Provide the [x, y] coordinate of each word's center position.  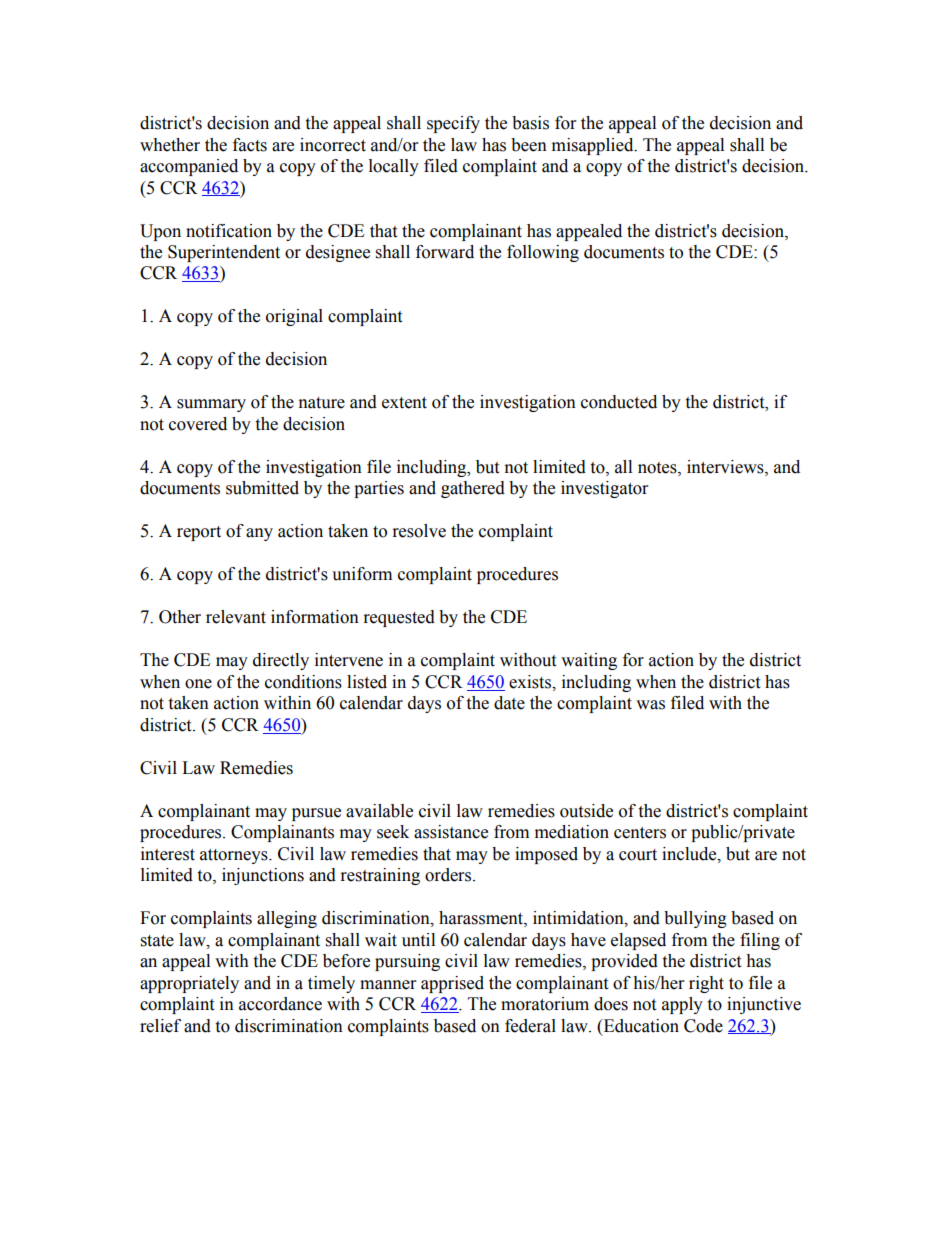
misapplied [594, 146]
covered [198, 424]
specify [453, 124]
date [509, 703]
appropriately [189, 984]
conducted [619, 402]
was [650, 705]
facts [250, 145]
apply [682, 1005]
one [198, 684]
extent [404, 403]
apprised [452, 984]
